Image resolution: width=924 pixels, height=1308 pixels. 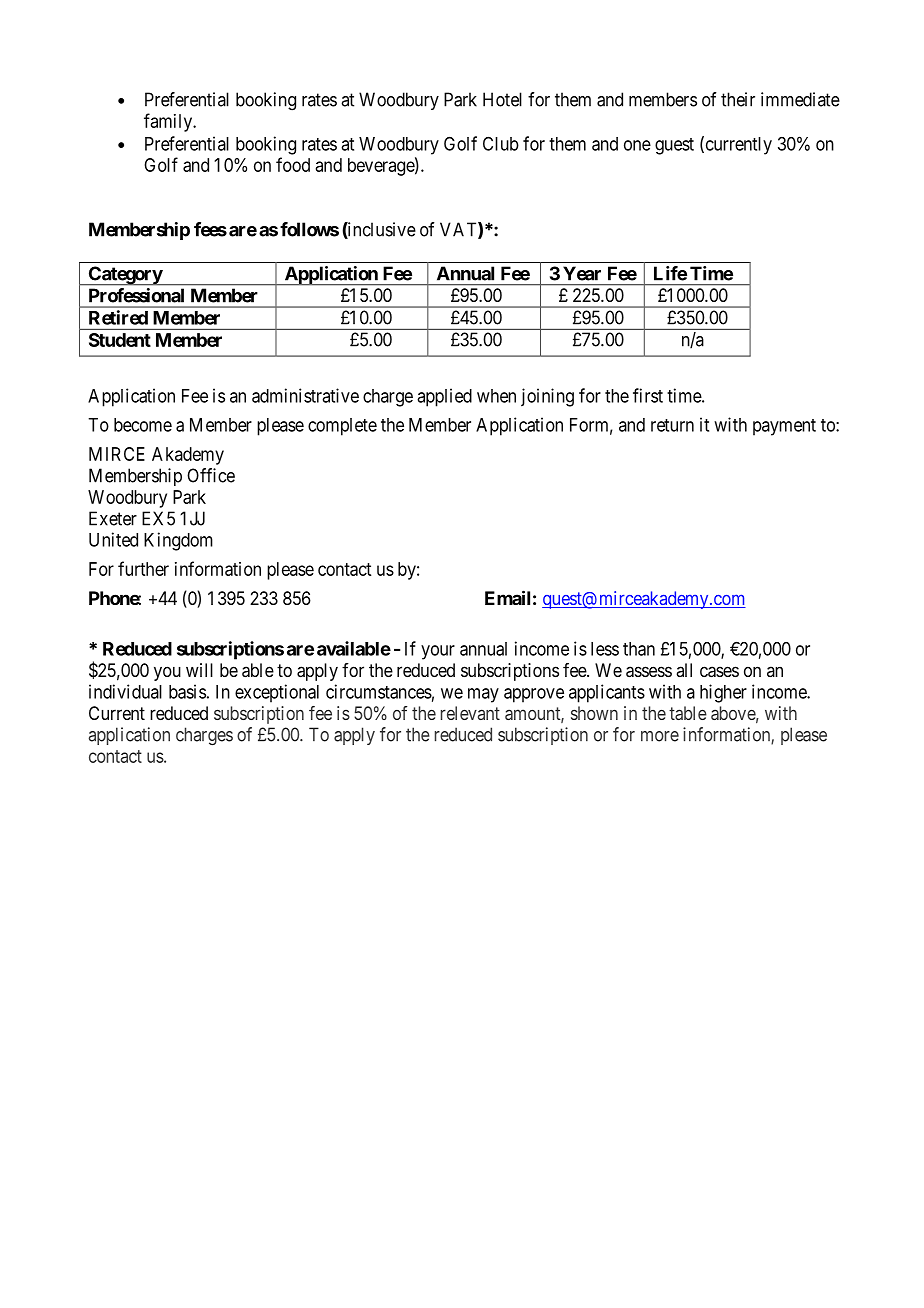 What do you see at coordinates (187, 691) in the image?
I see `basis` at bounding box center [187, 691].
